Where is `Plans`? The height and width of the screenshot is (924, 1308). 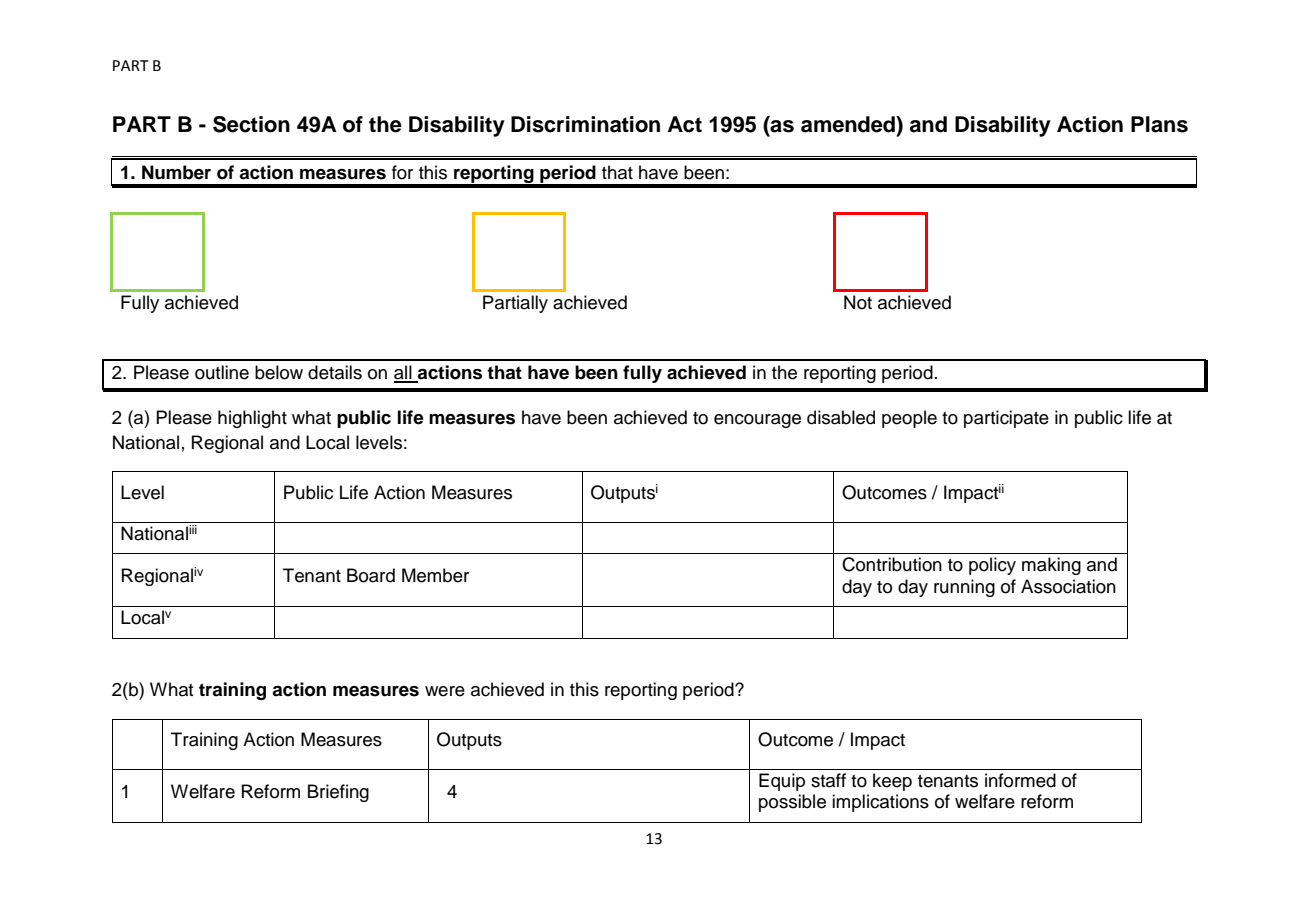
Plans is located at coordinates (1159, 124).
